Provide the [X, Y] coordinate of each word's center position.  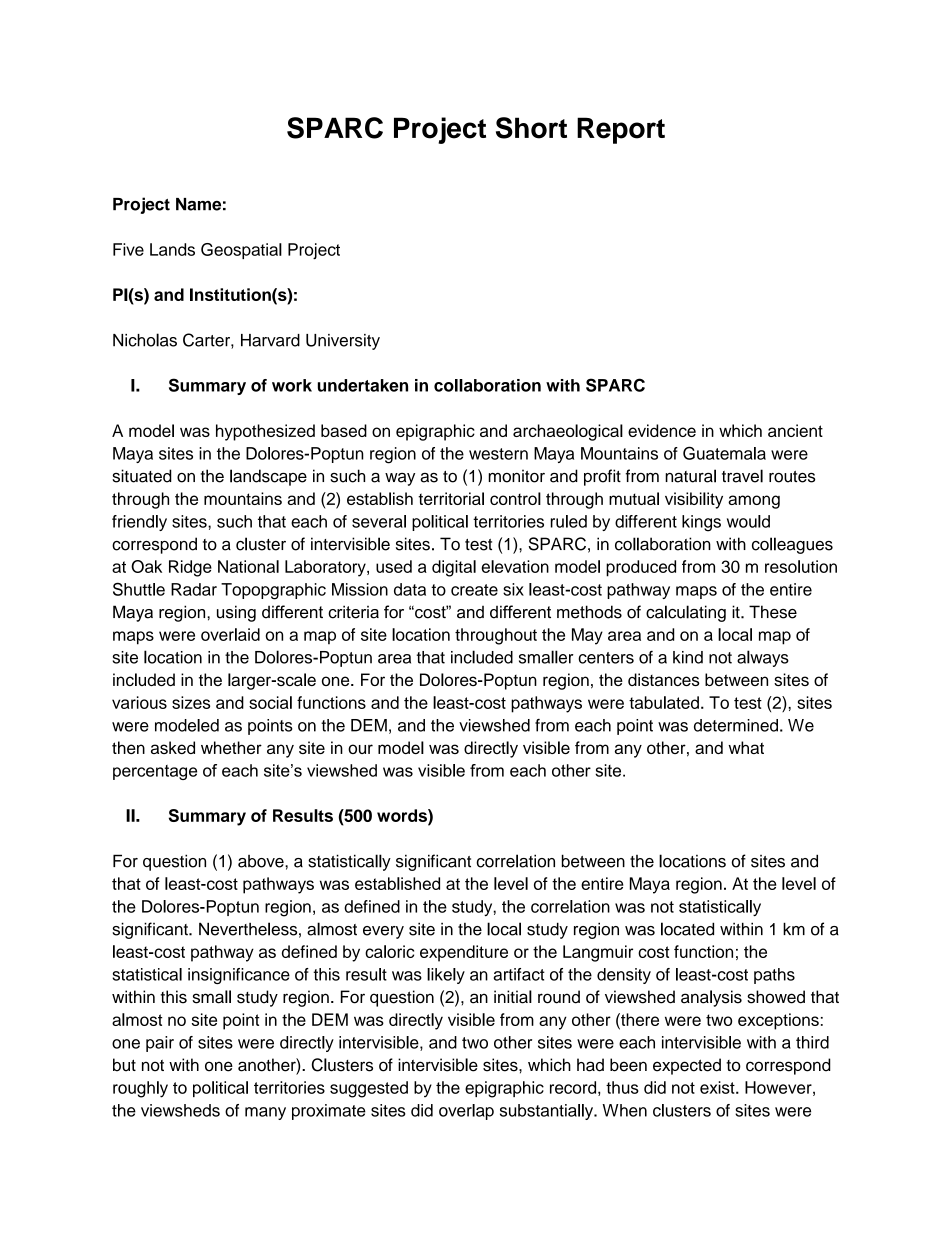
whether [231, 747]
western [498, 454]
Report [621, 130]
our [360, 749]
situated [142, 476]
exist [718, 1087]
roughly [140, 1089]
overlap [466, 1112]
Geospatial [241, 251]
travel [742, 476]
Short [531, 128]
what [746, 747]
